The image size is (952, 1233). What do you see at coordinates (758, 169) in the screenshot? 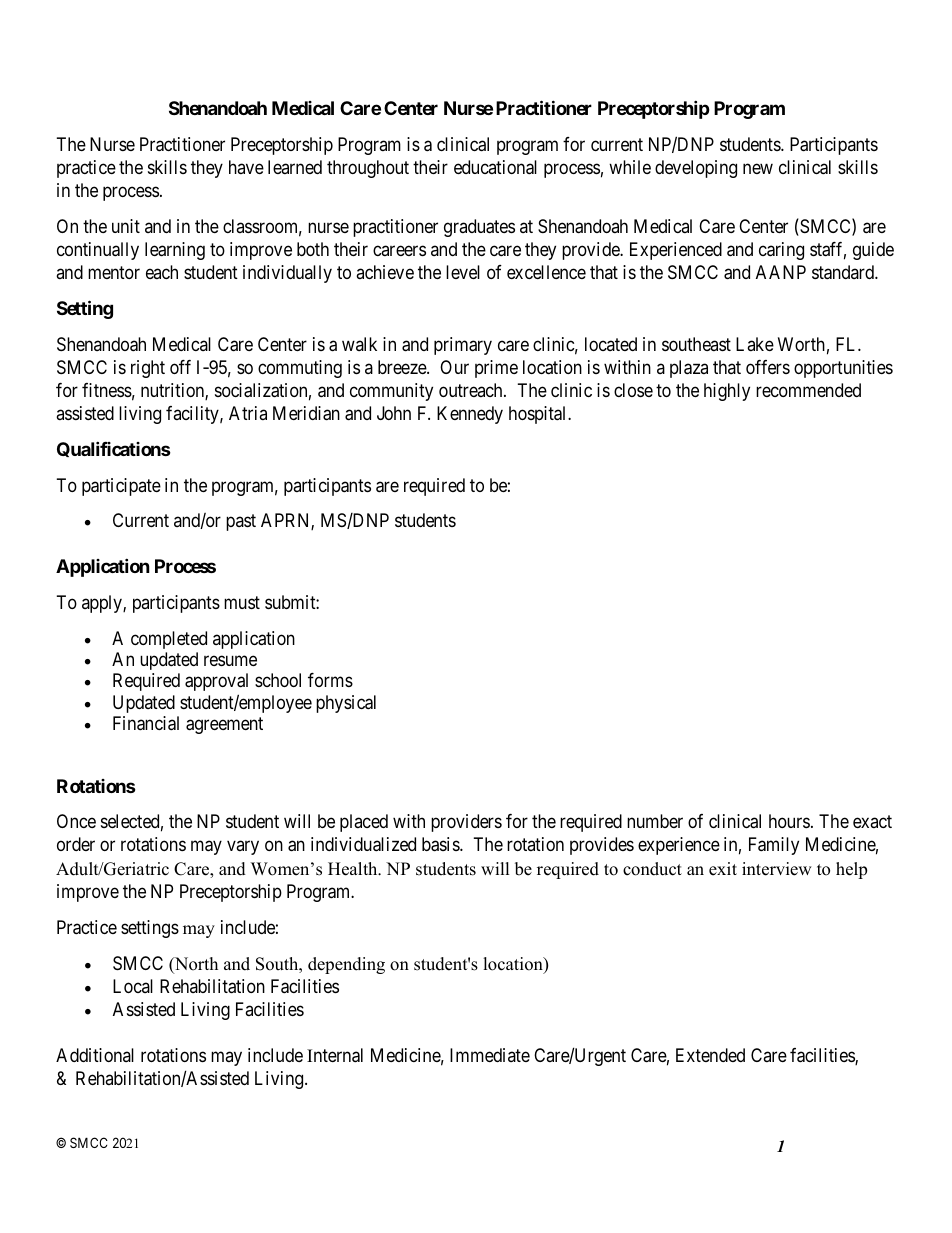
I see `new` at bounding box center [758, 169].
